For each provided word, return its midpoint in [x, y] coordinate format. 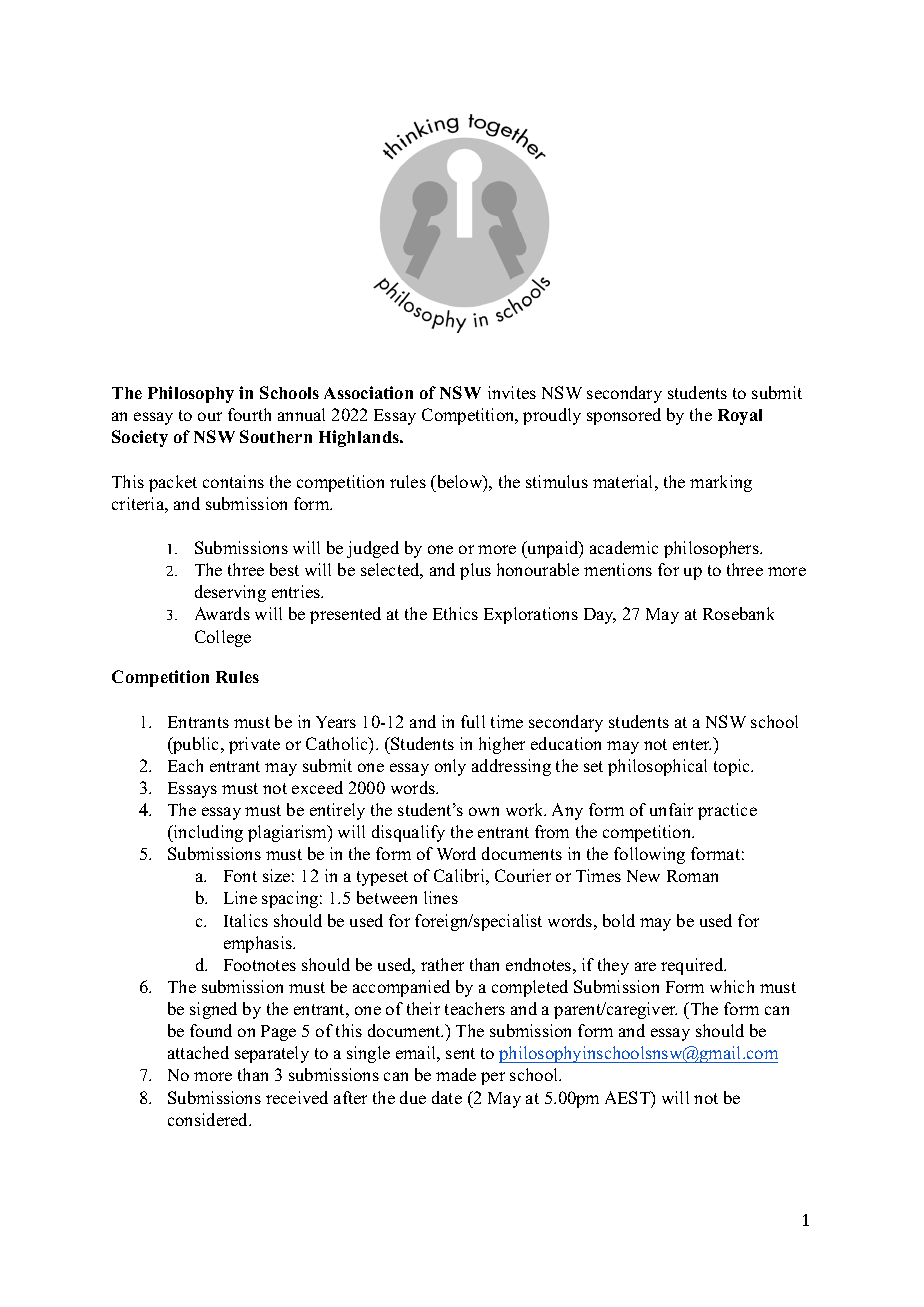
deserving [230, 593]
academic [624, 547]
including [207, 833]
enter [692, 744]
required [693, 966]
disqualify [408, 833]
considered [209, 1119]
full [473, 721]
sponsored [624, 416]
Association [368, 392]
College [223, 638]
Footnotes [260, 965]
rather [442, 964]
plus [475, 571]
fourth [249, 414]
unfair [671, 809]
